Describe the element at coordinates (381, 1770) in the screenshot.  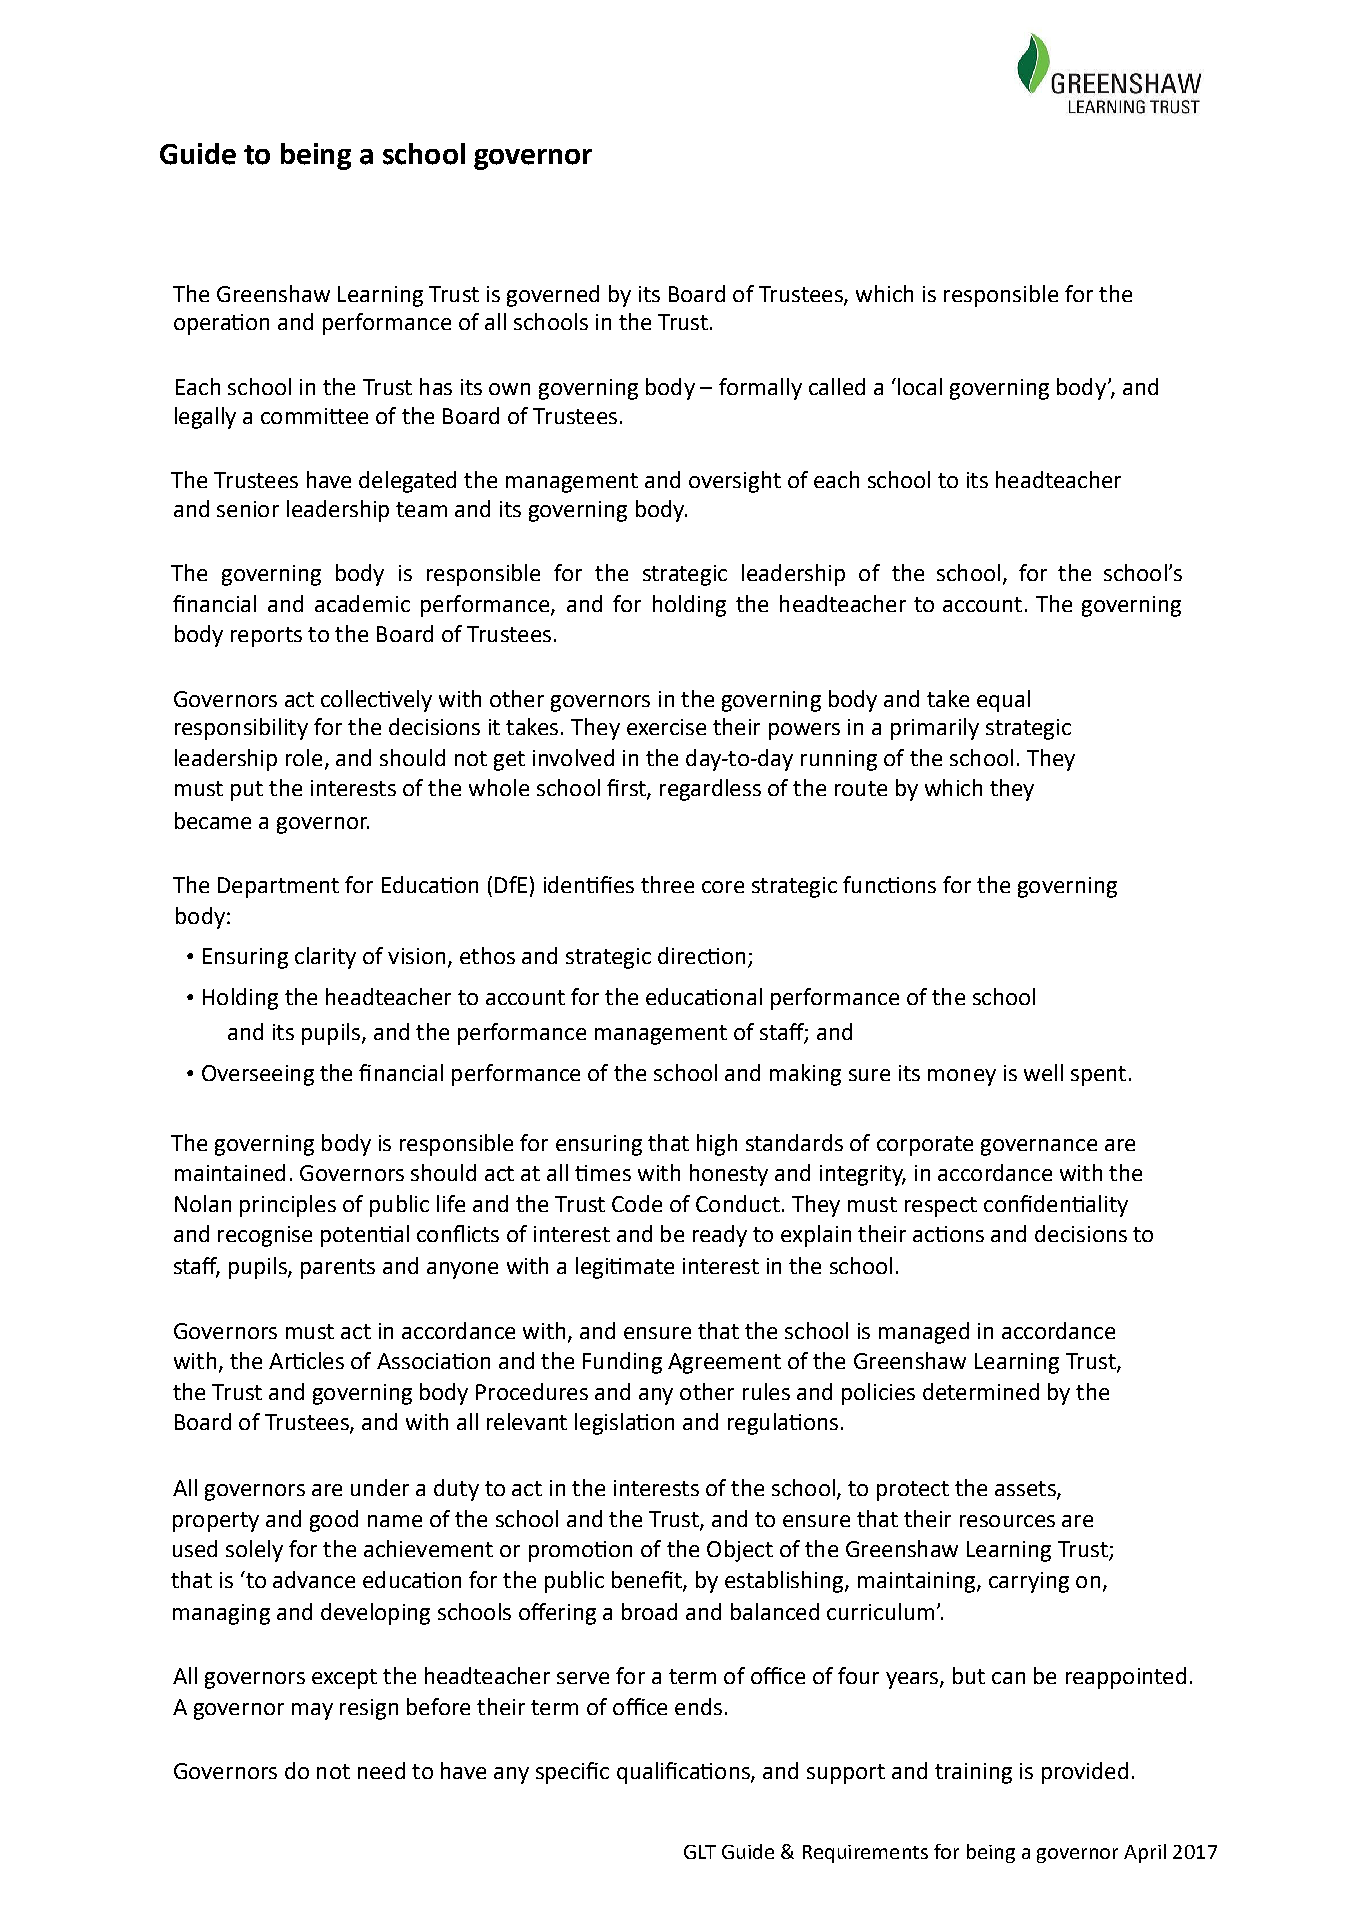
I see `need` at that location.
